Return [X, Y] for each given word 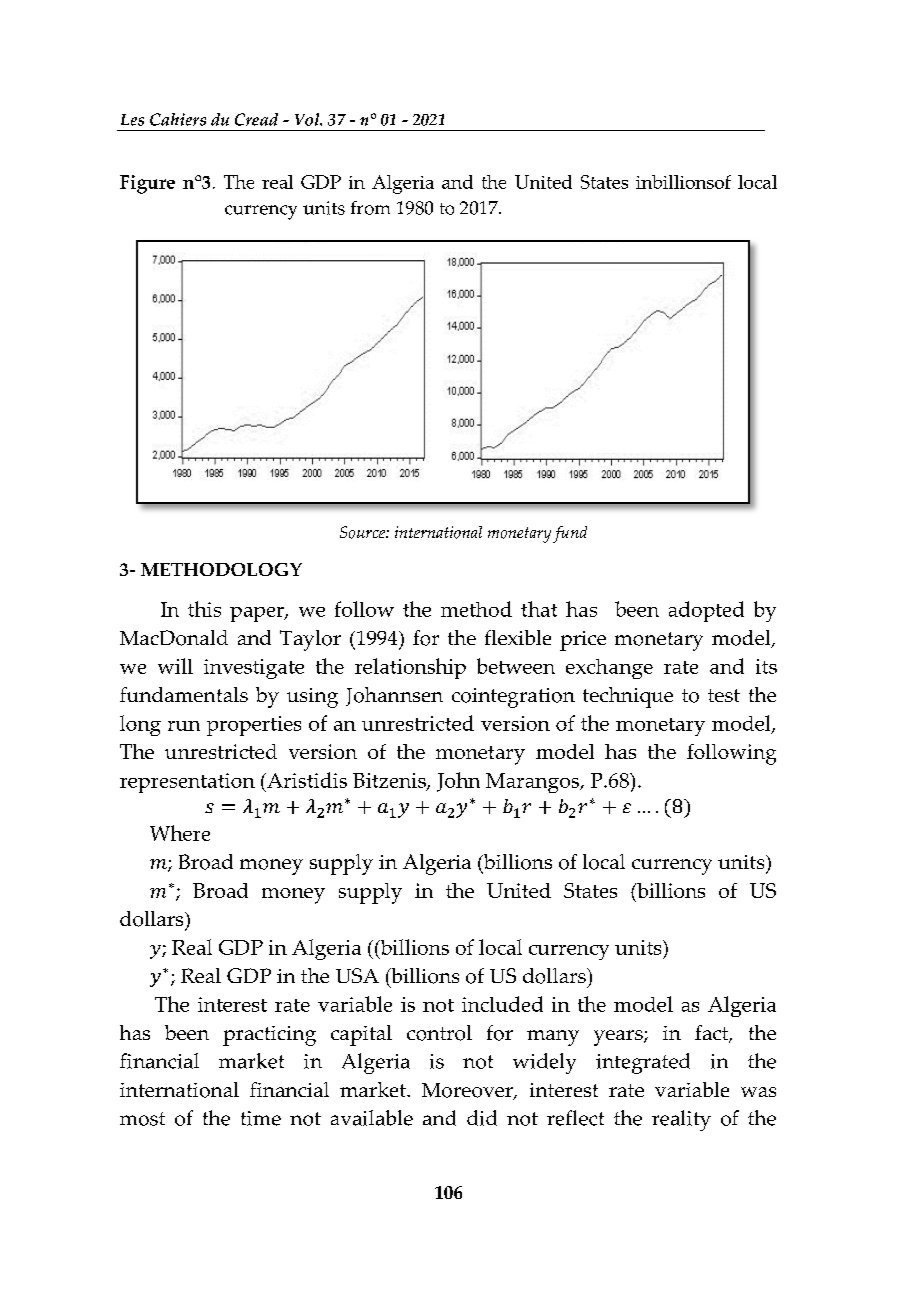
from [370, 208]
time [261, 1118]
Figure [147, 184]
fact [713, 1034]
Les [132, 120]
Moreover [468, 1091]
